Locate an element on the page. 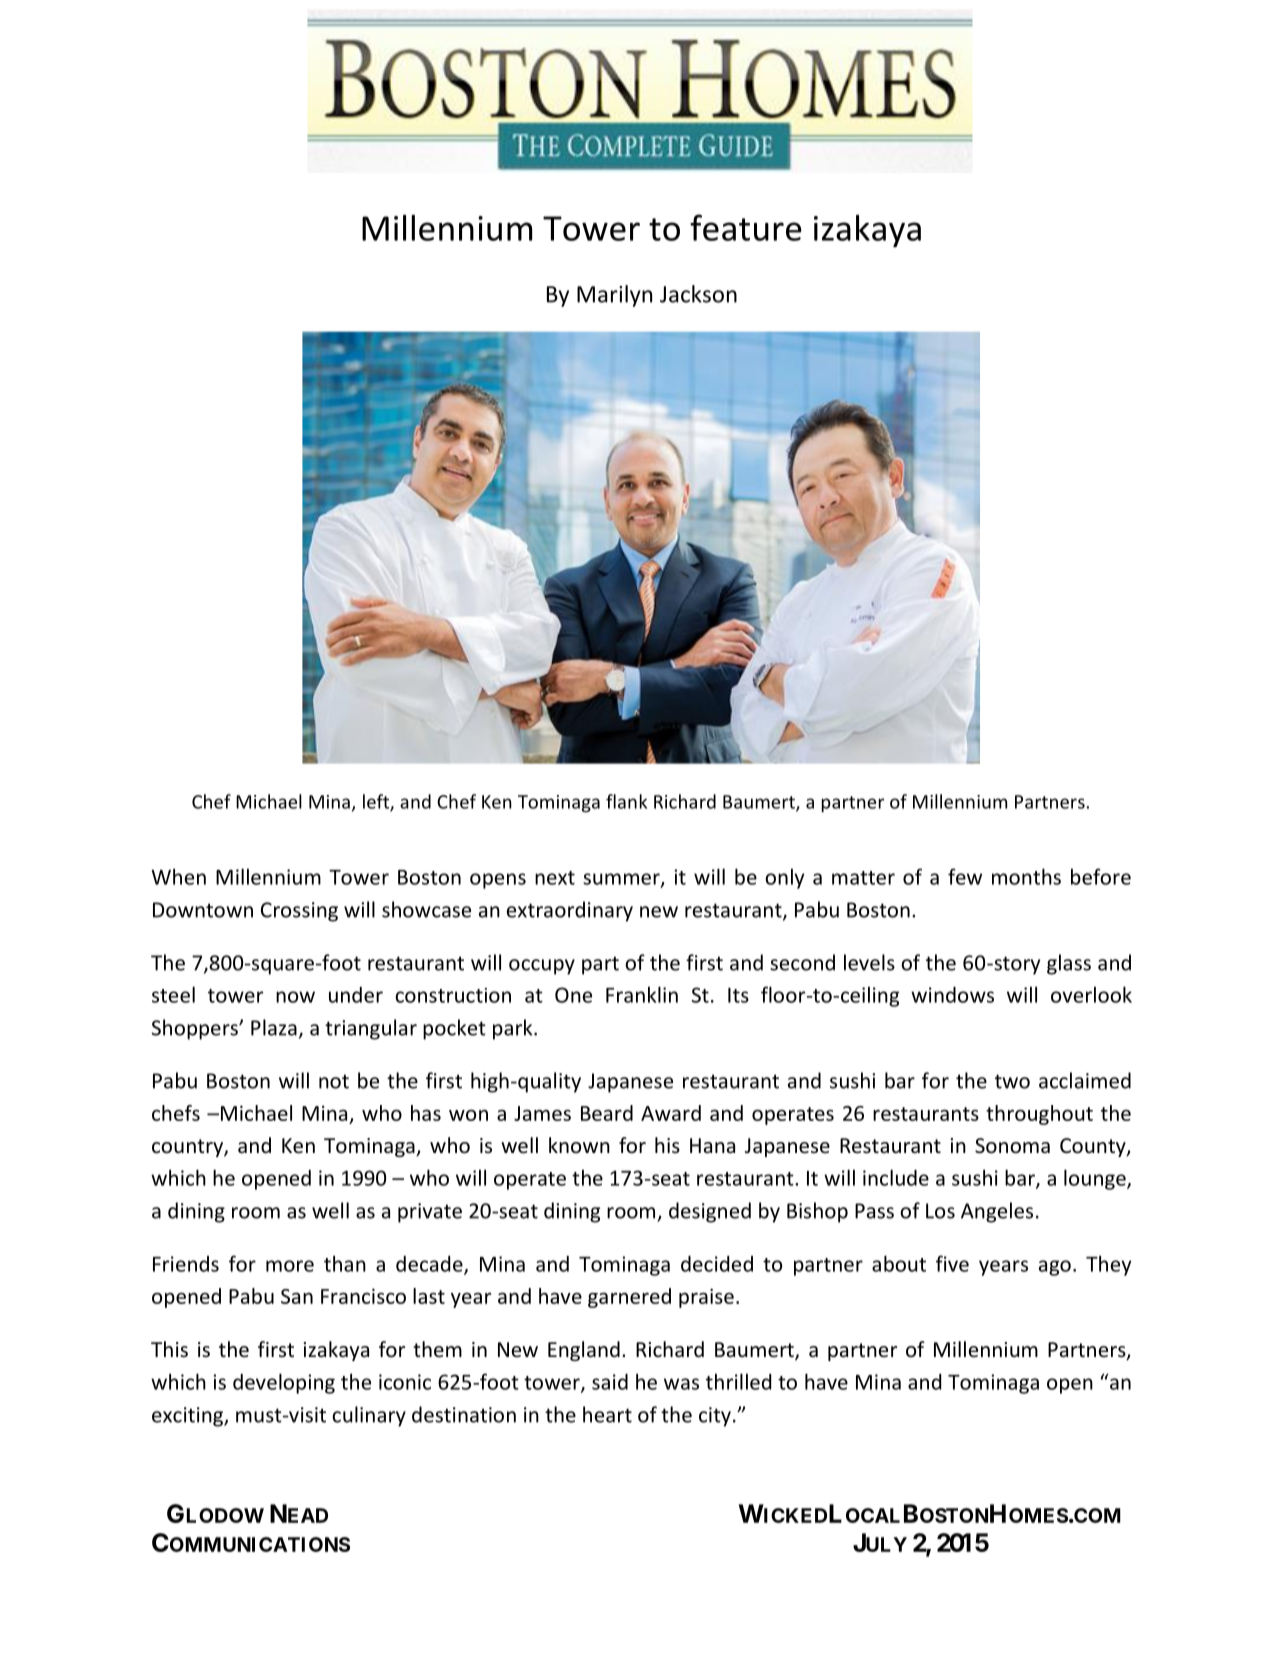 The width and height of the page is (1283, 1661). Plaza is located at coordinates (274, 1027).
